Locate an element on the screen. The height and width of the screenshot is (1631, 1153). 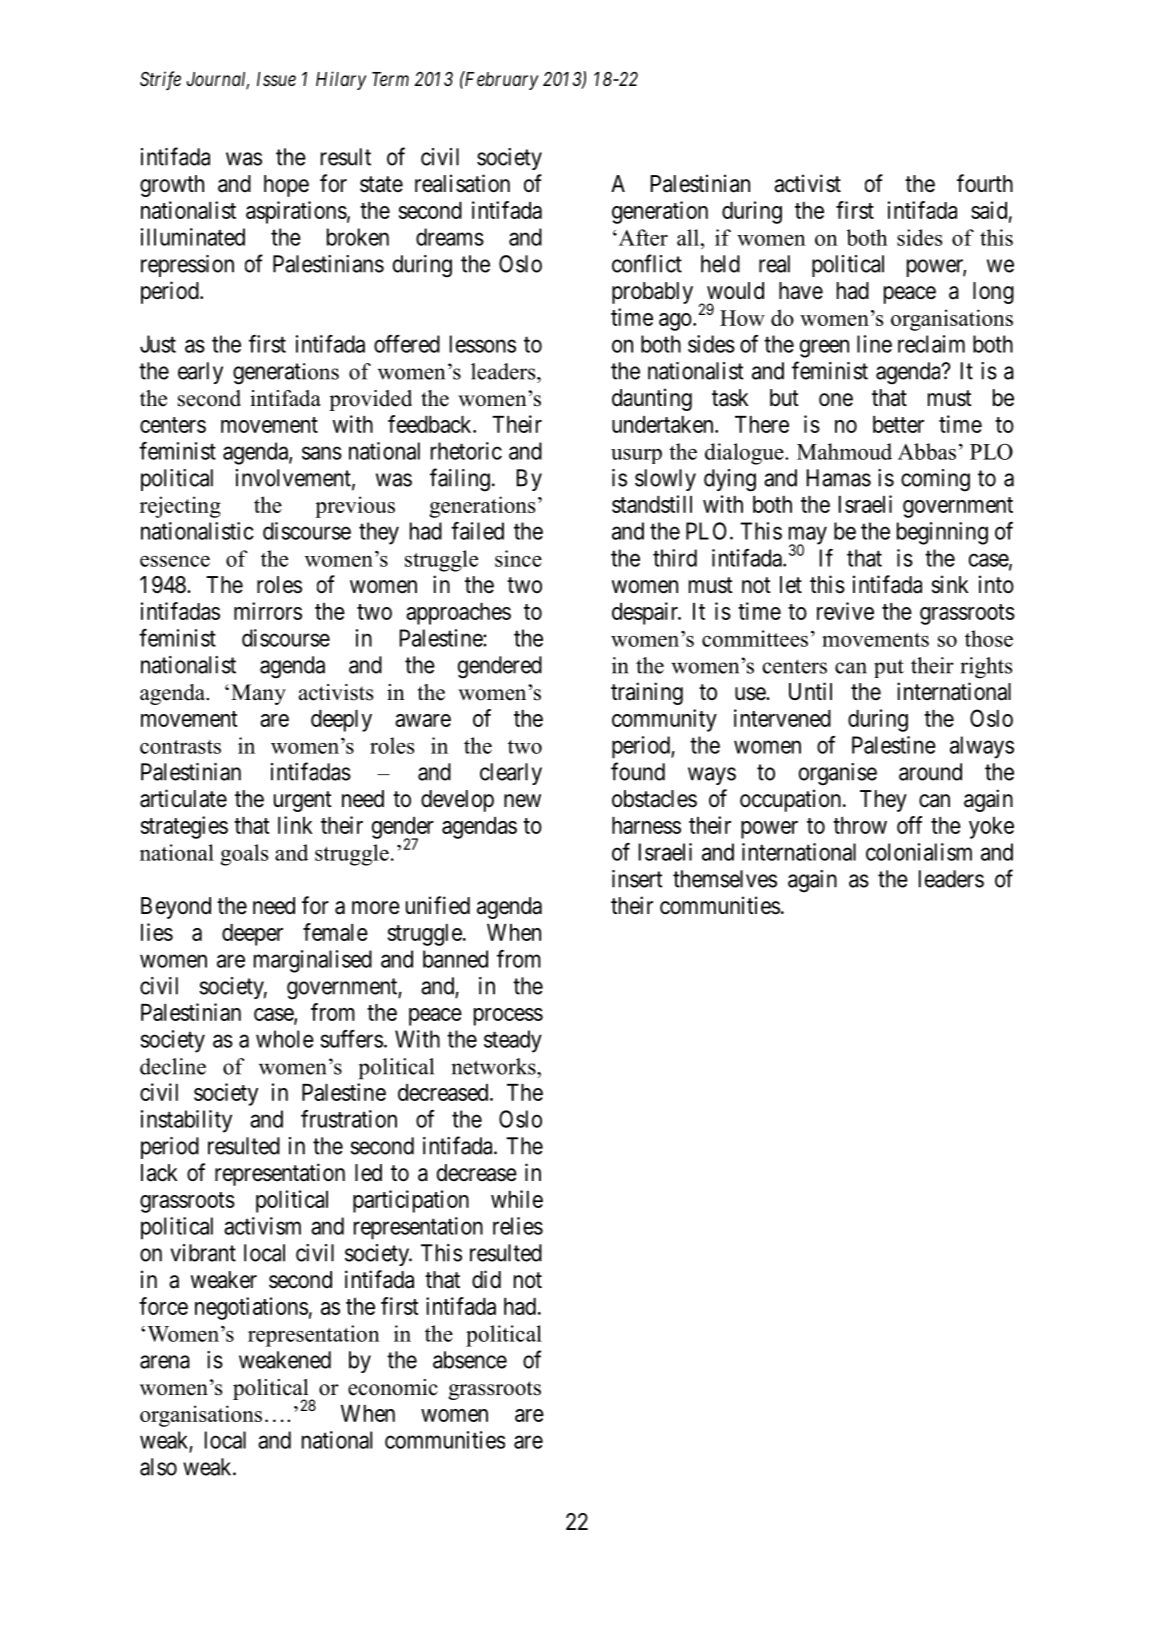
also is located at coordinates (158, 1467).
